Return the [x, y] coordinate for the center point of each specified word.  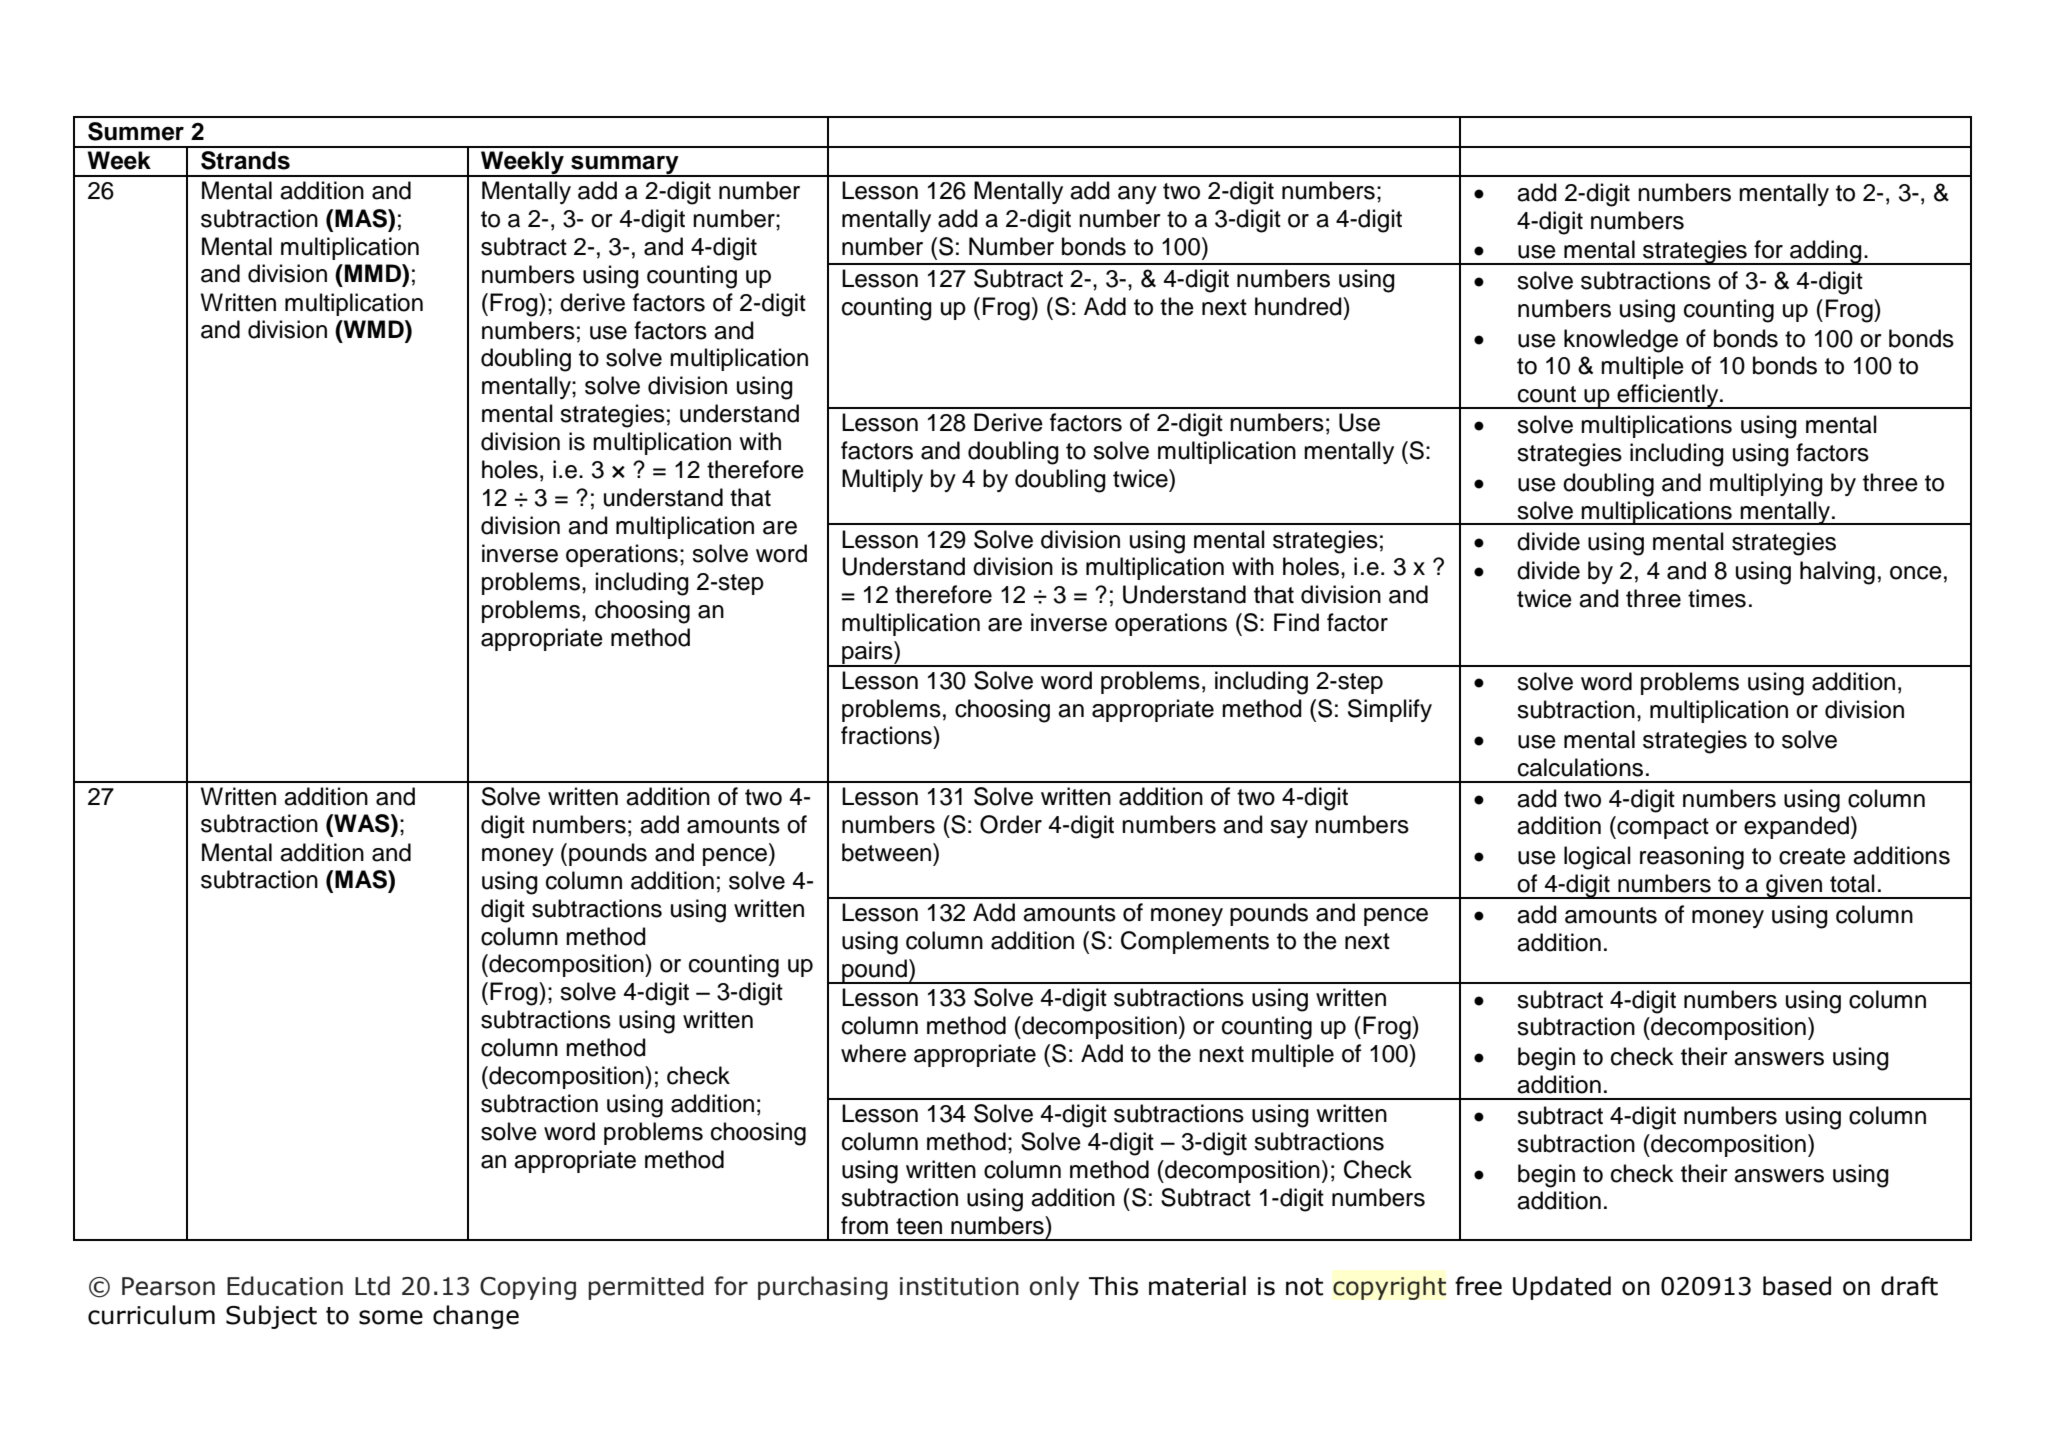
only [1054, 1288]
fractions [887, 735]
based [1797, 1286]
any [1137, 195]
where [873, 1053]
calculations [1580, 767]
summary [625, 166]
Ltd [372, 1286]
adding [1826, 252]
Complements [1195, 942]
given [1794, 886]
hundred [1299, 306]
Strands [245, 160]
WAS [362, 823]
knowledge [1621, 341]
